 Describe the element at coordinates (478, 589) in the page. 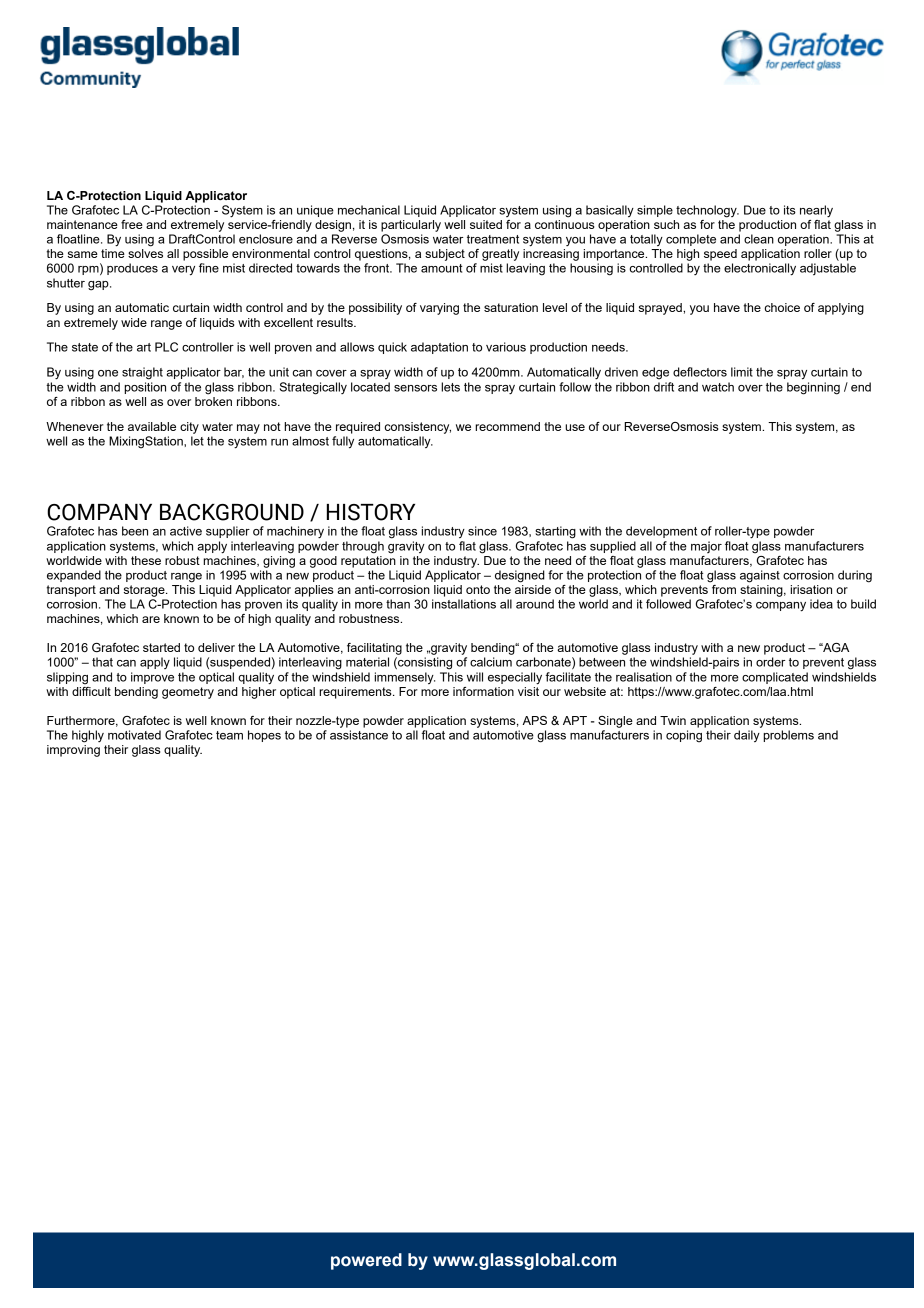

I see `onto` at that location.
